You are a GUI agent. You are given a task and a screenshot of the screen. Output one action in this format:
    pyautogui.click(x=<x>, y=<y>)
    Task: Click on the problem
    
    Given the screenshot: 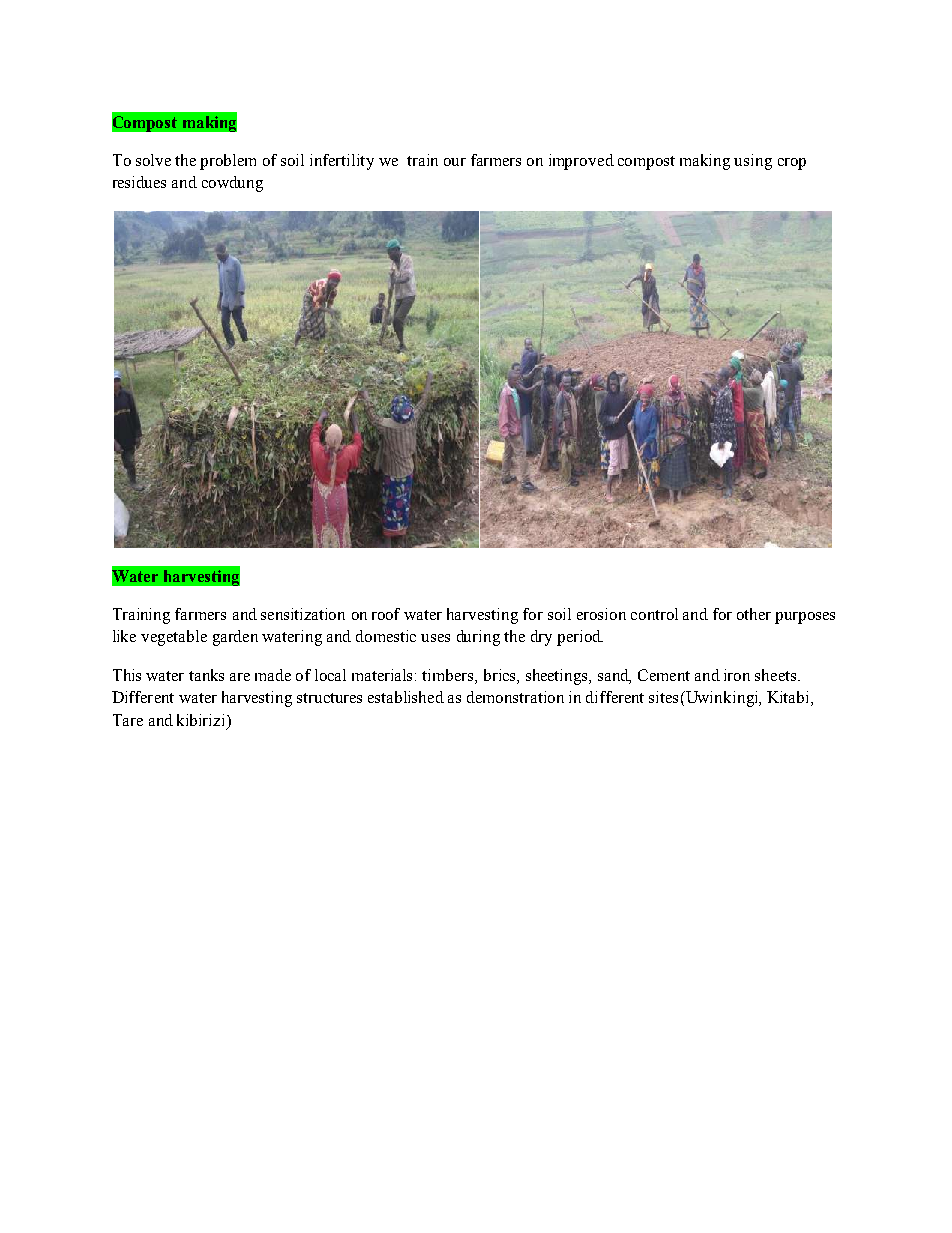 What is the action you would take?
    pyautogui.click(x=228, y=162)
